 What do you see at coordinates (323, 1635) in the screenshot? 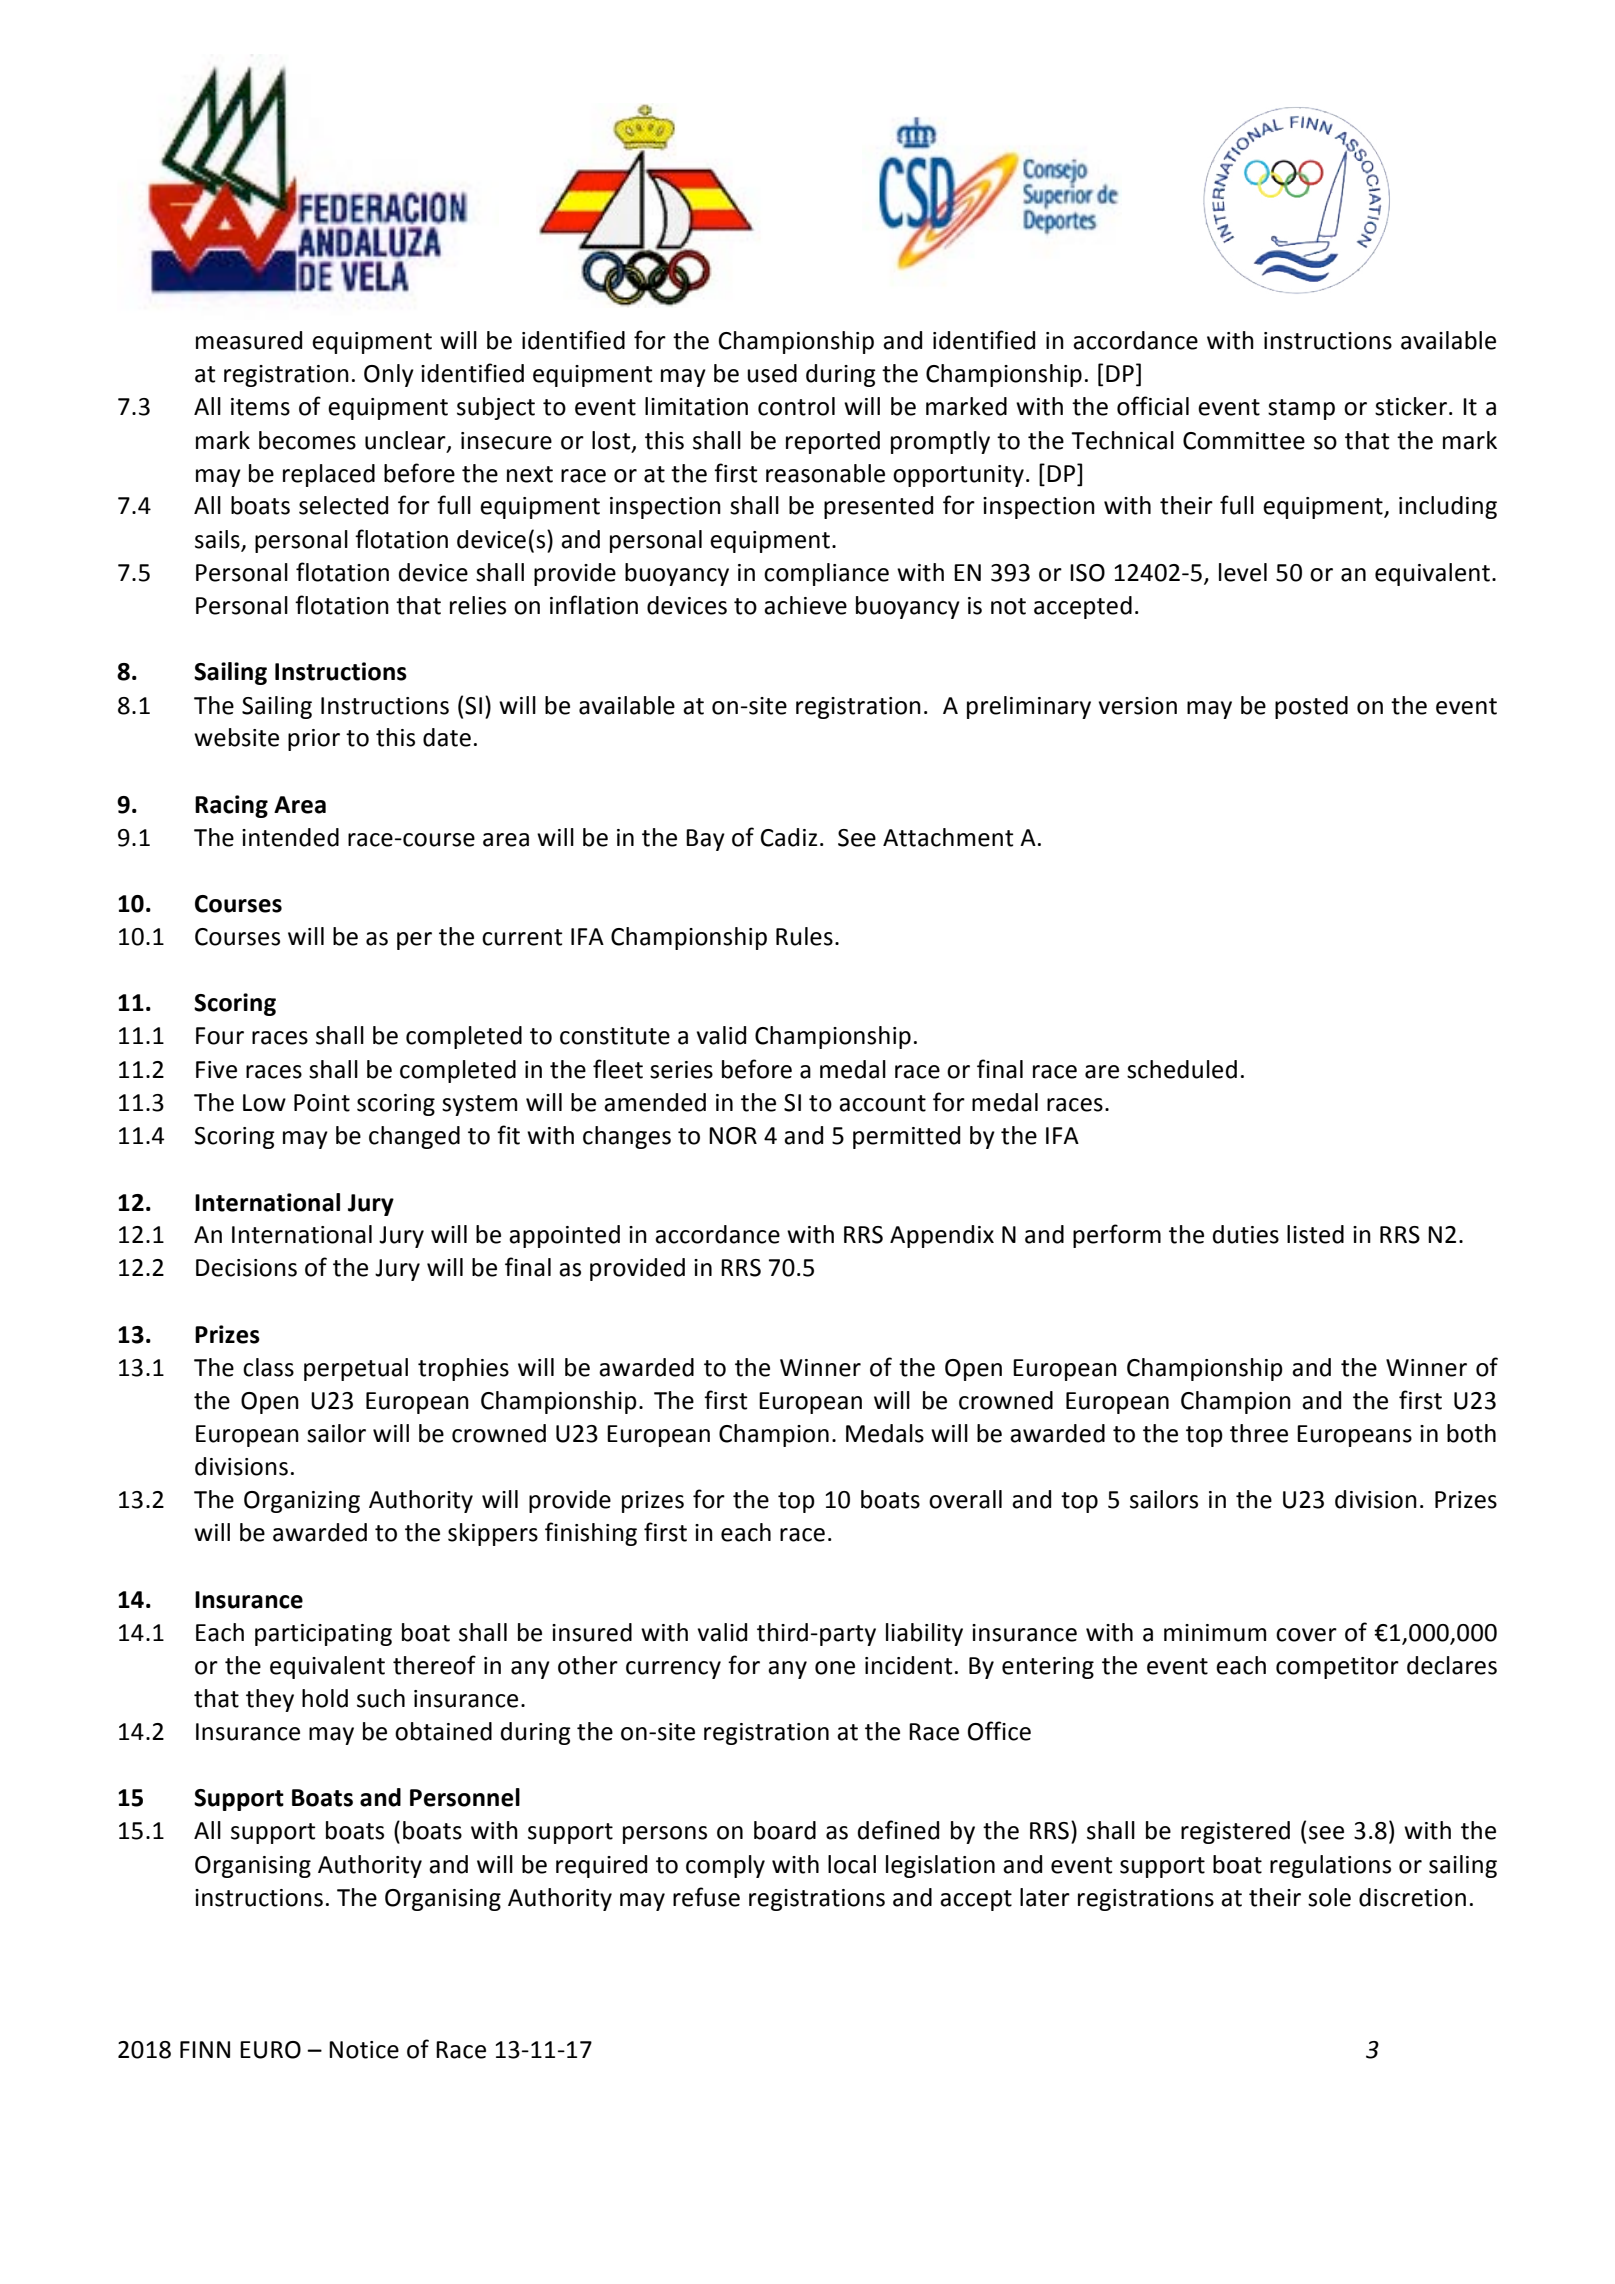
I see `participating` at bounding box center [323, 1635].
